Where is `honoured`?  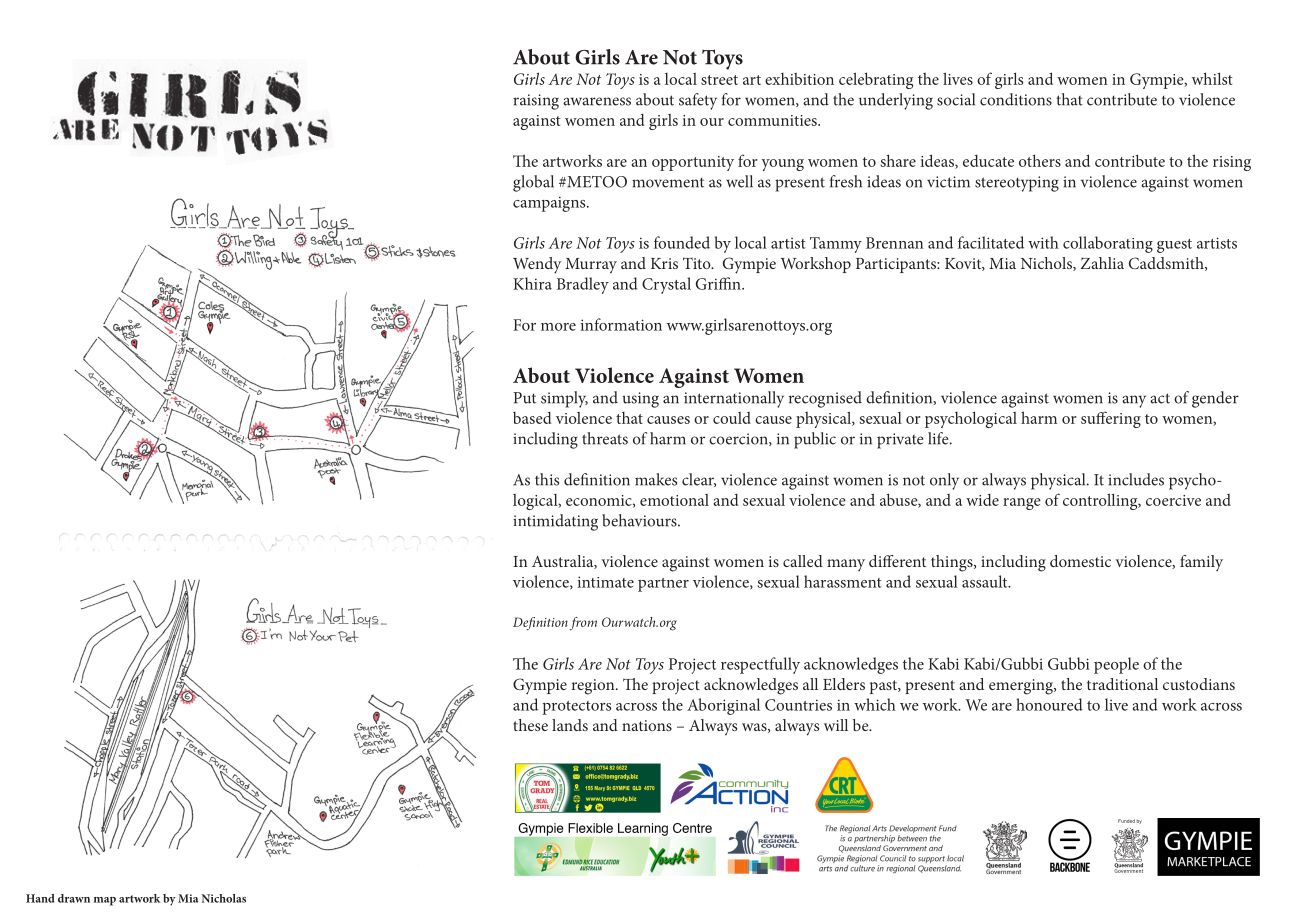 honoured is located at coordinates (1049, 704).
